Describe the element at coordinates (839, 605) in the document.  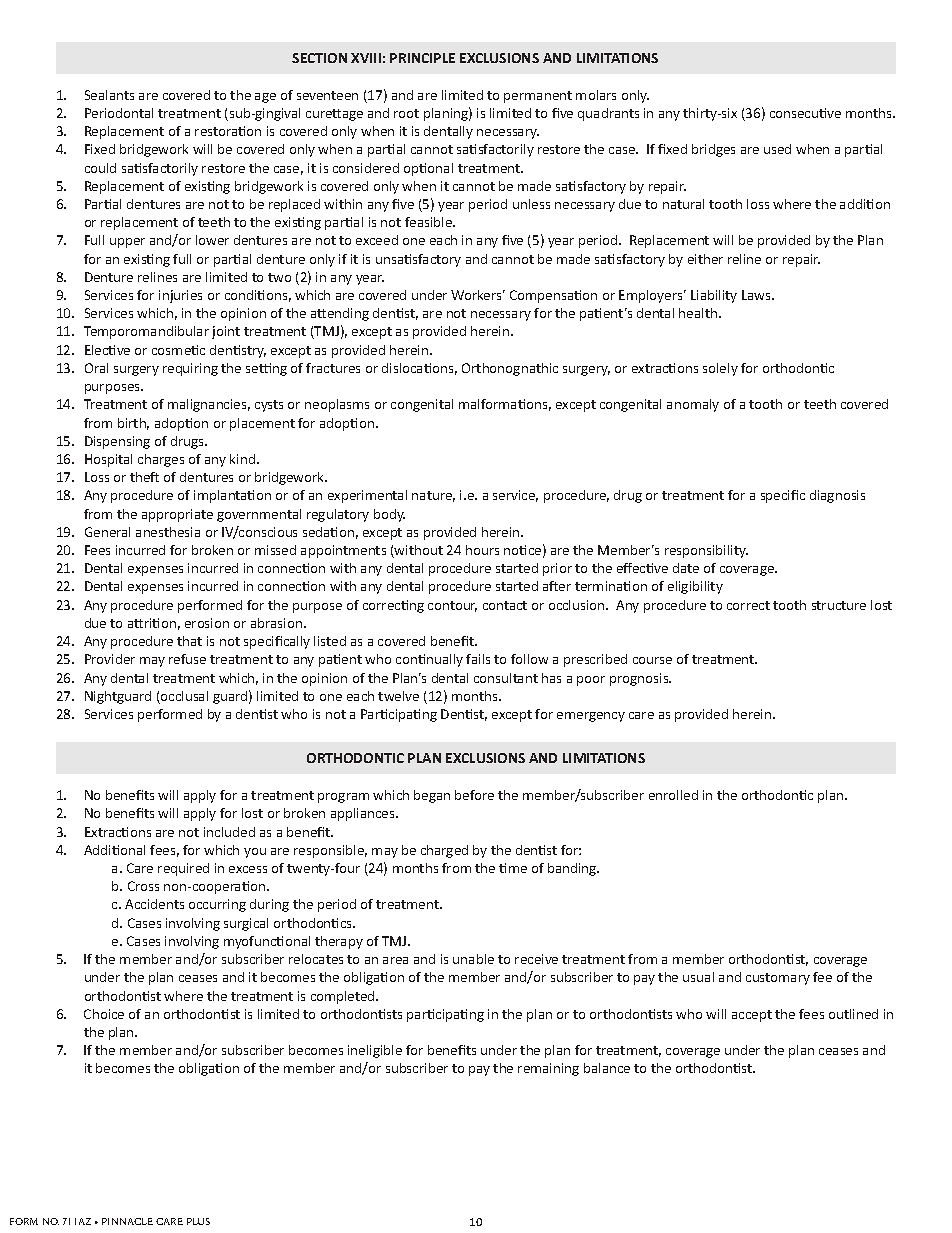
I see `structure` at that location.
